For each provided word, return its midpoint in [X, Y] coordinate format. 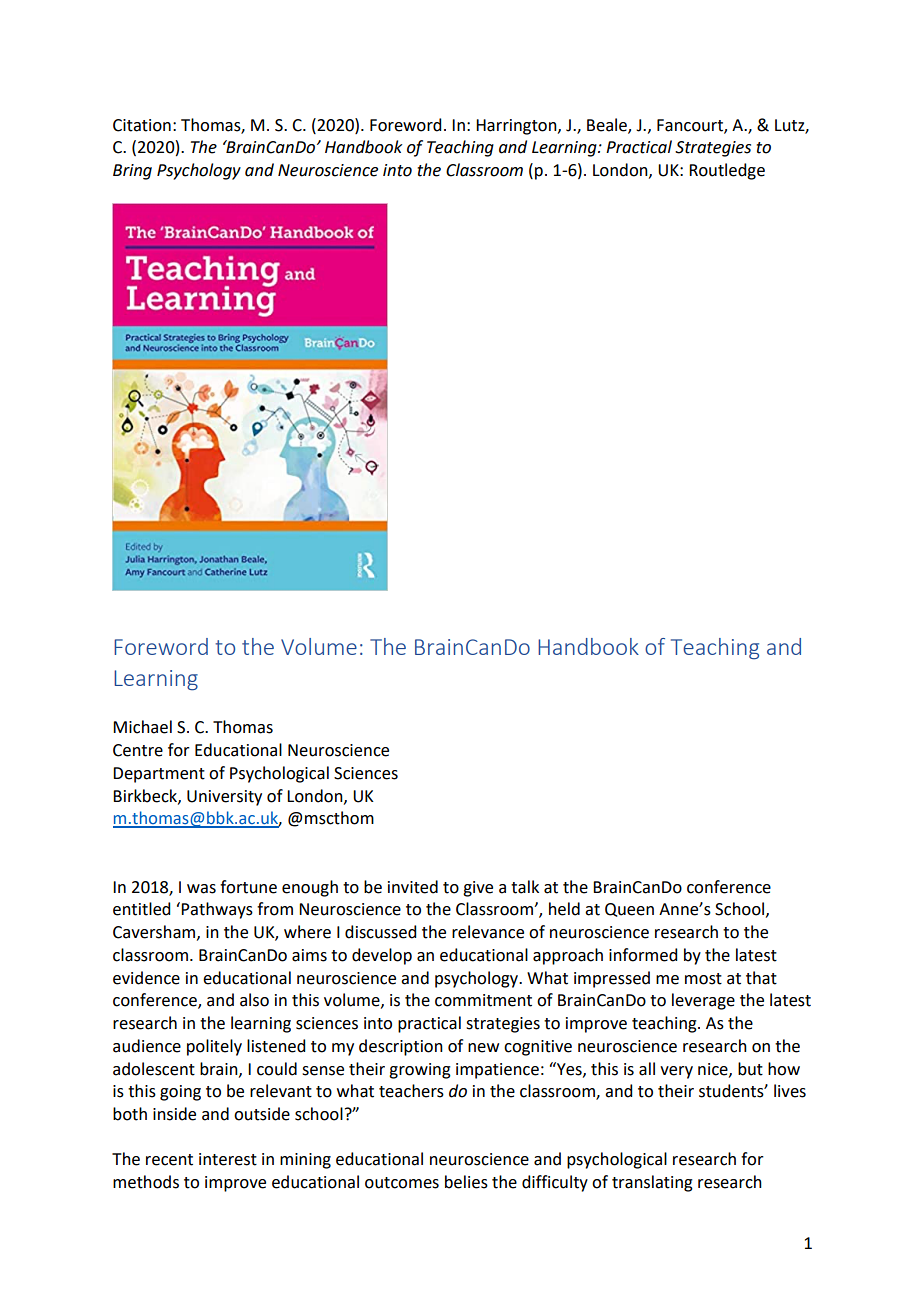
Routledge [727, 171]
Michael [142, 727]
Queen [629, 910]
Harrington [517, 127]
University [224, 798]
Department [159, 775]
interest [228, 1159]
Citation [142, 125]
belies [466, 1182]
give [478, 889]
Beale [608, 125]
